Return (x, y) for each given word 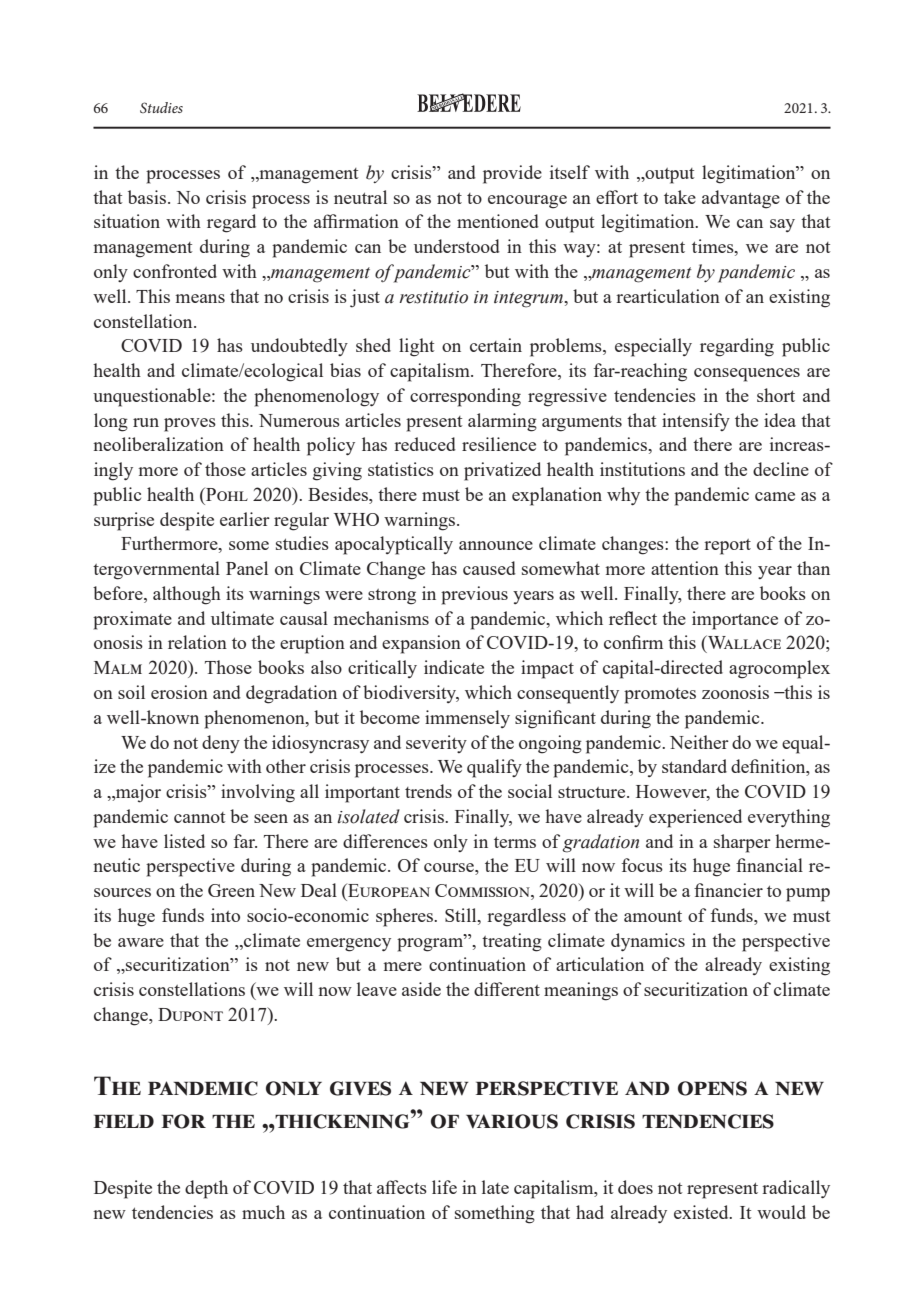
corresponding (465, 397)
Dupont (190, 1014)
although (187, 595)
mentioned (498, 221)
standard (694, 766)
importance (735, 620)
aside (421, 989)
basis (147, 197)
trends (428, 791)
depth (206, 1189)
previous (474, 595)
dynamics (648, 942)
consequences (747, 375)
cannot (200, 817)
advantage (741, 199)
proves (190, 425)
